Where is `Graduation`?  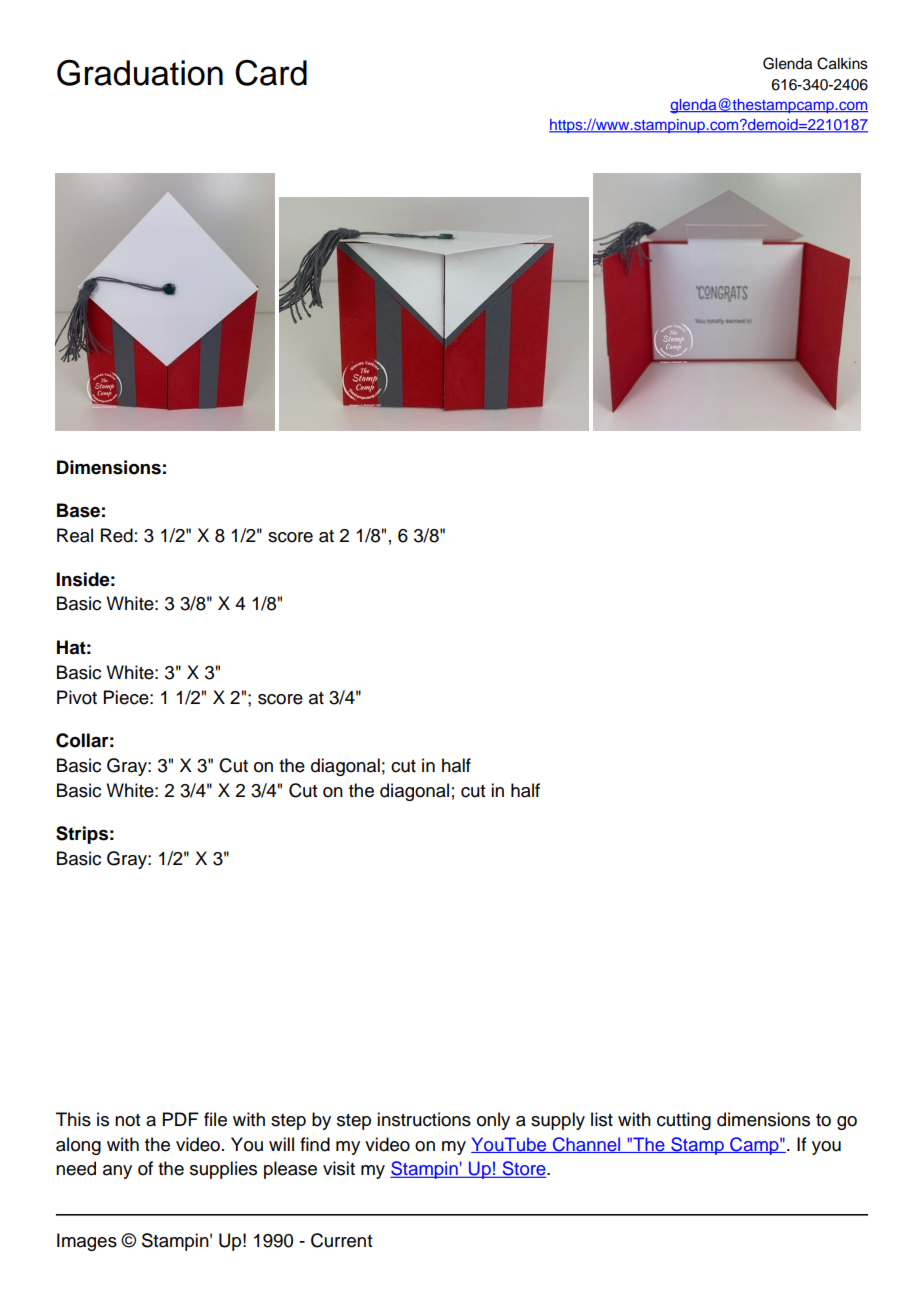
Graduation is located at coordinates (140, 72).
